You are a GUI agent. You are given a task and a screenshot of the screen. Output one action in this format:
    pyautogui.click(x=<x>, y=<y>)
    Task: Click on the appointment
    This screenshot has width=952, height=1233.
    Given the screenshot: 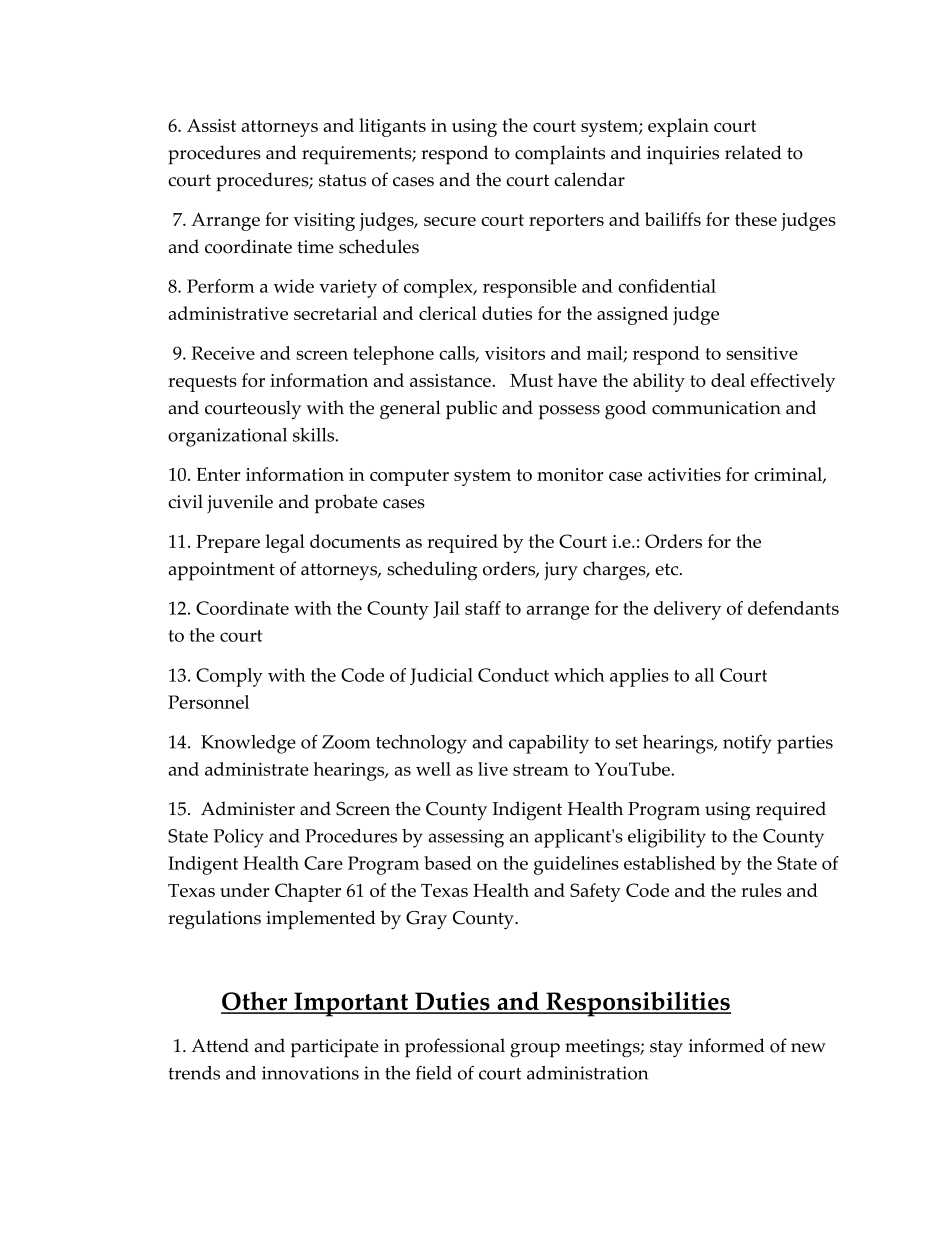 What is the action you would take?
    pyautogui.click(x=221, y=571)
